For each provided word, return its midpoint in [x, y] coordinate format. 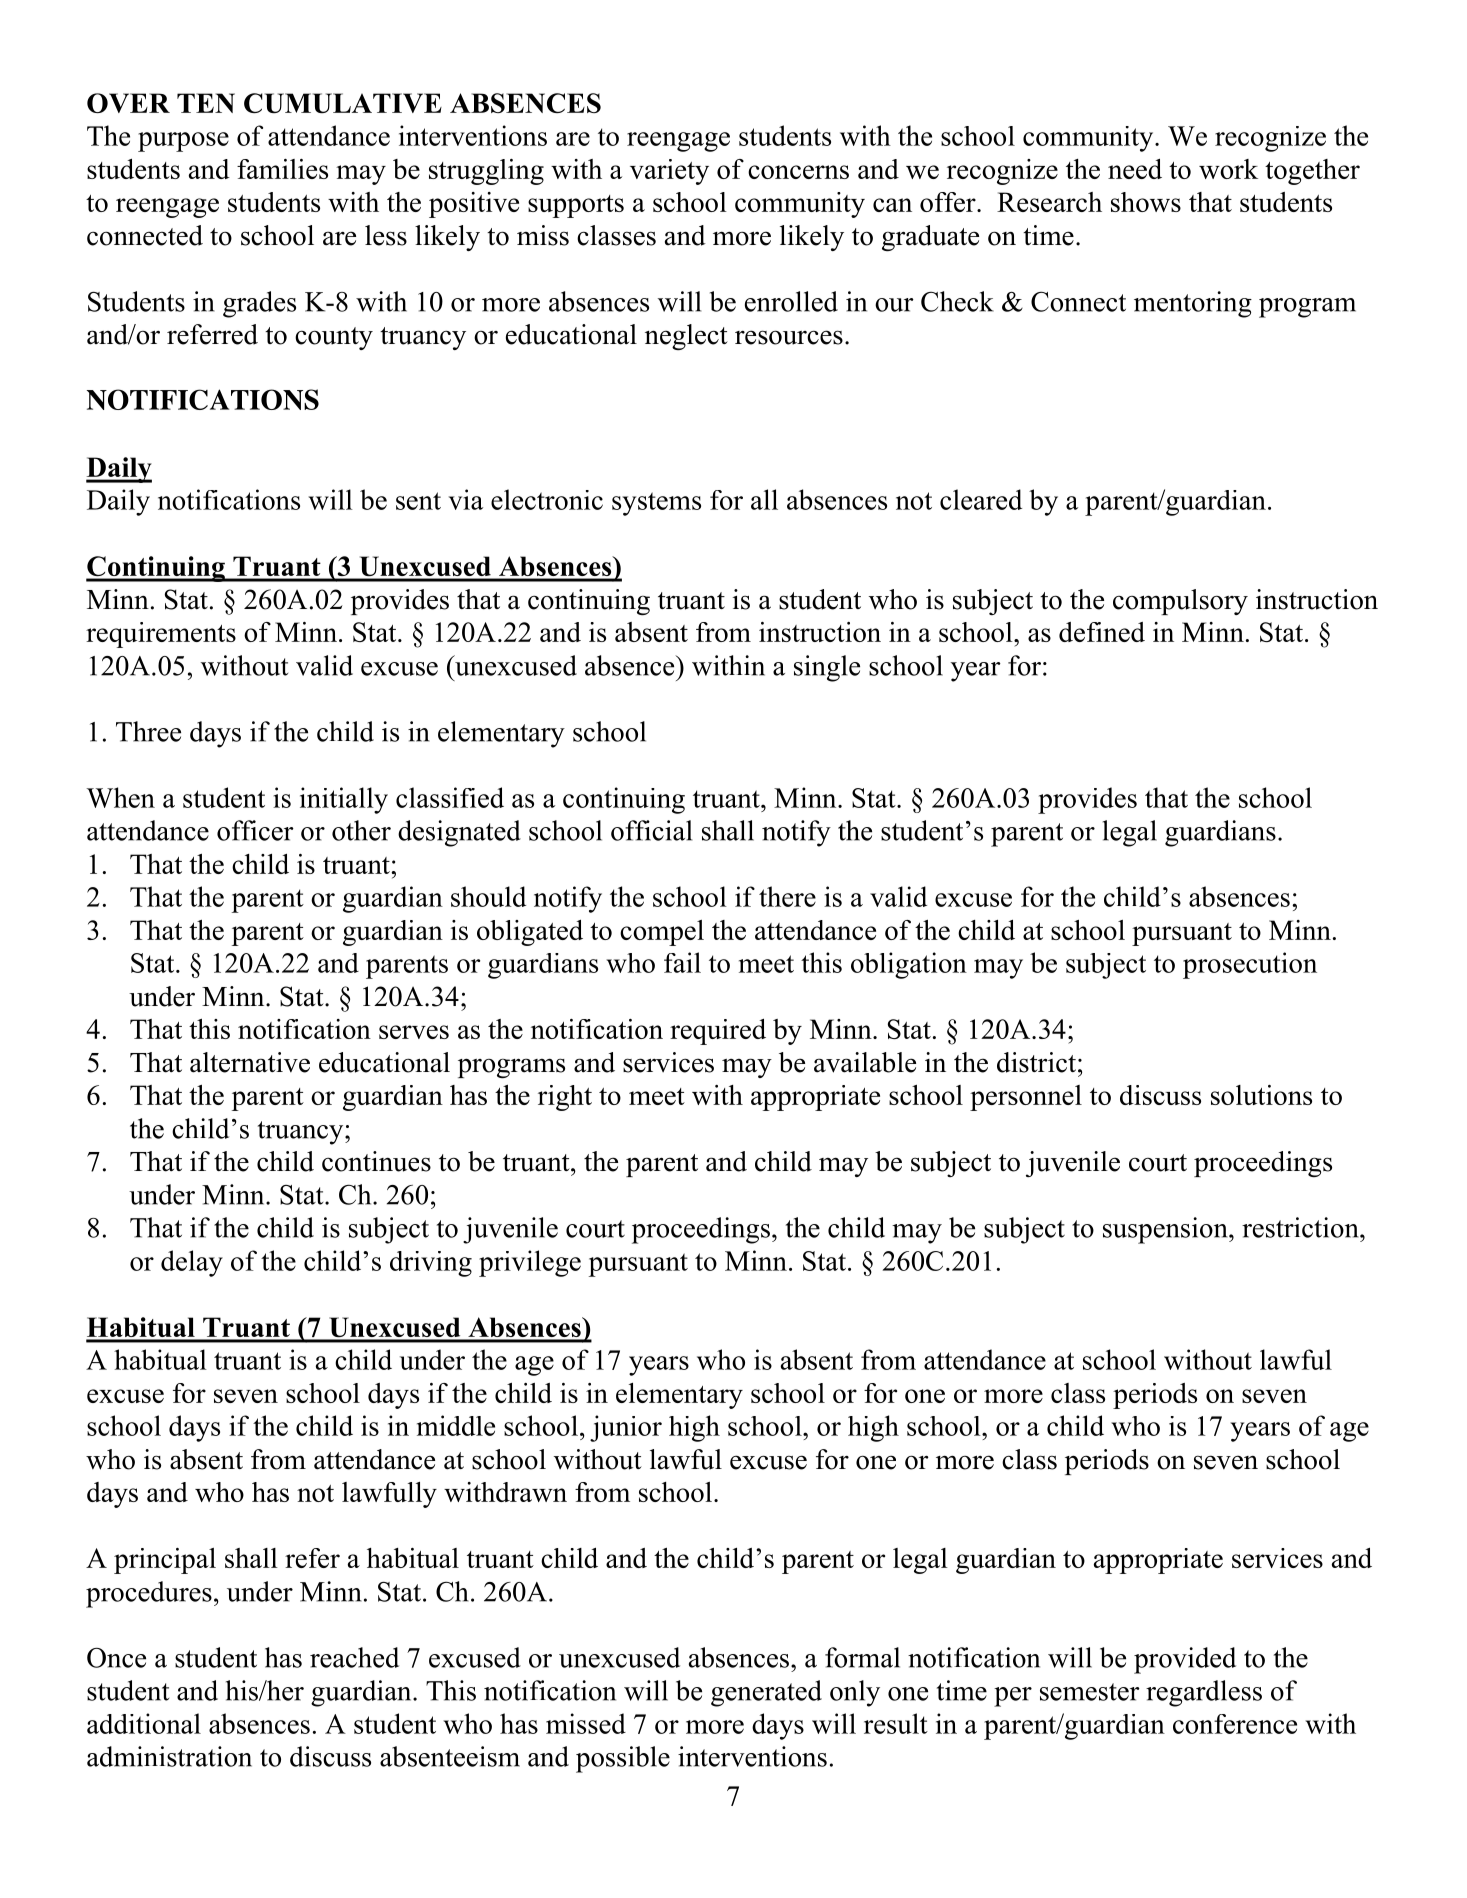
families [282, 169]
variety [669, 172]
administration [169, 1756]
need [1135, 169]
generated [766, 1693]
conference [1235, 1724]
